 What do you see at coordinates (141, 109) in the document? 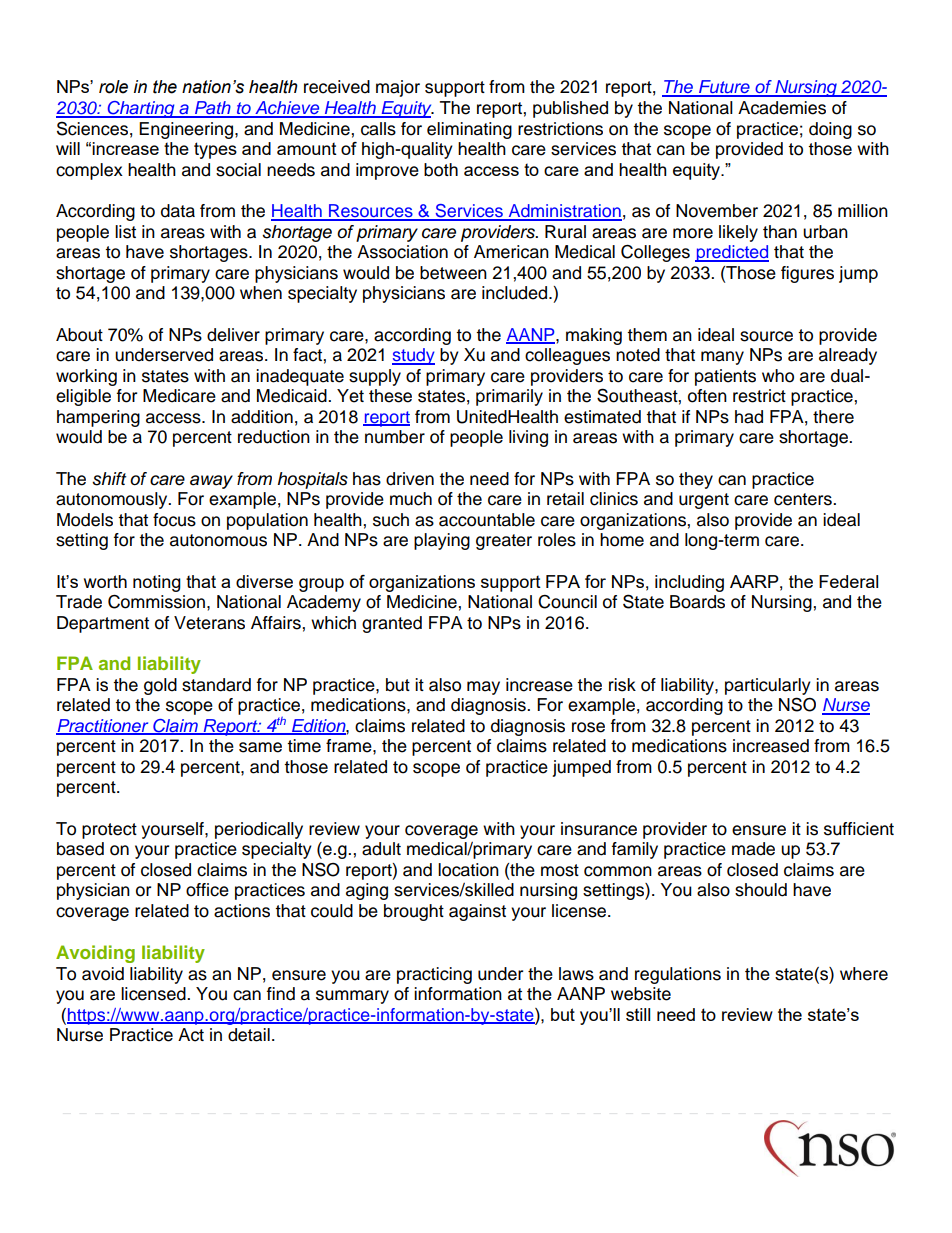
I see `Charting` at bounding box center [141, 109].
